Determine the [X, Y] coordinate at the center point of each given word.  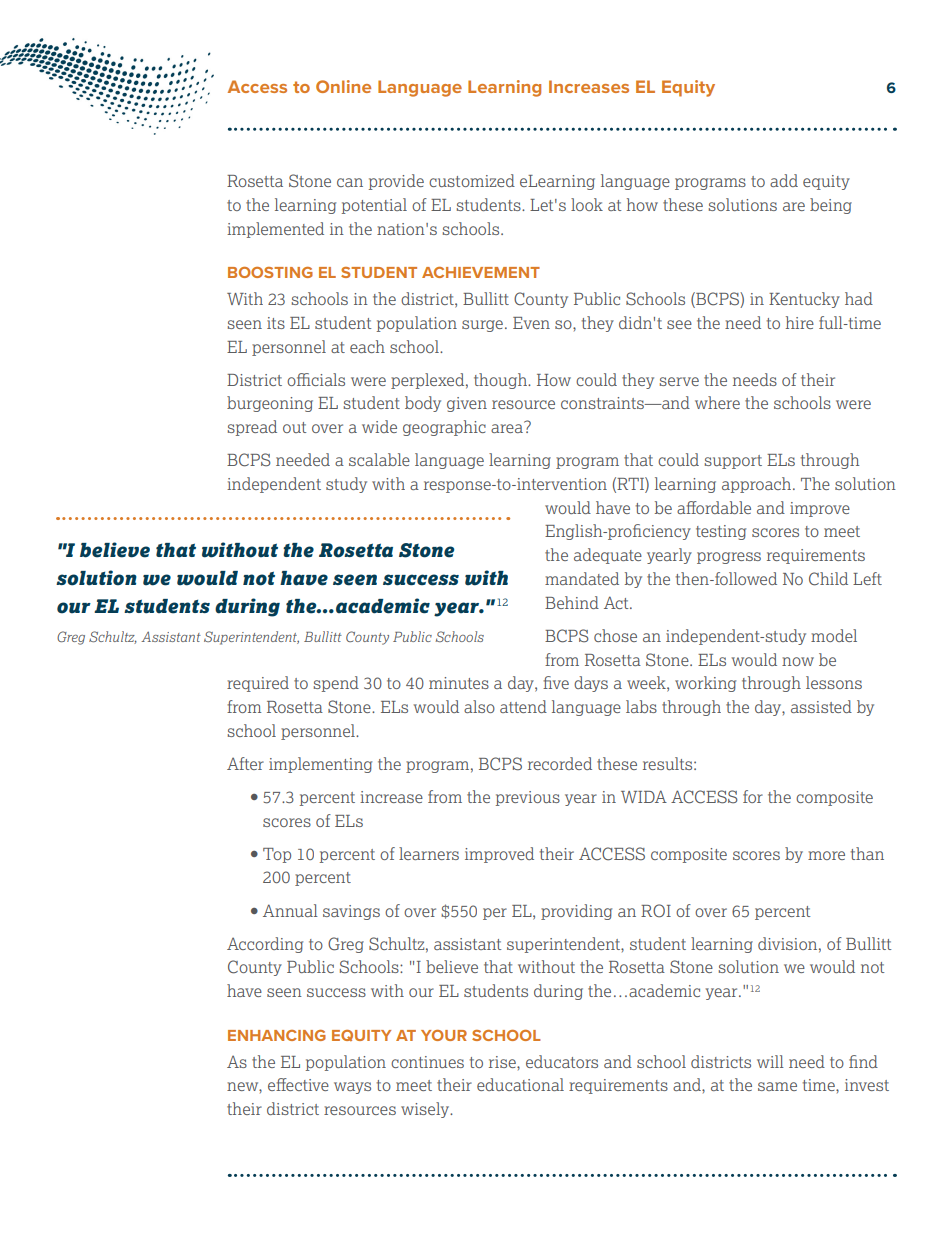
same [777, 1086]
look [587, 204]
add [784, 180]
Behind [572, 602]
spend [336, 684]
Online [343, 86]
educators [562, 1061]
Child [828, 579]
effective [298, 1084]
